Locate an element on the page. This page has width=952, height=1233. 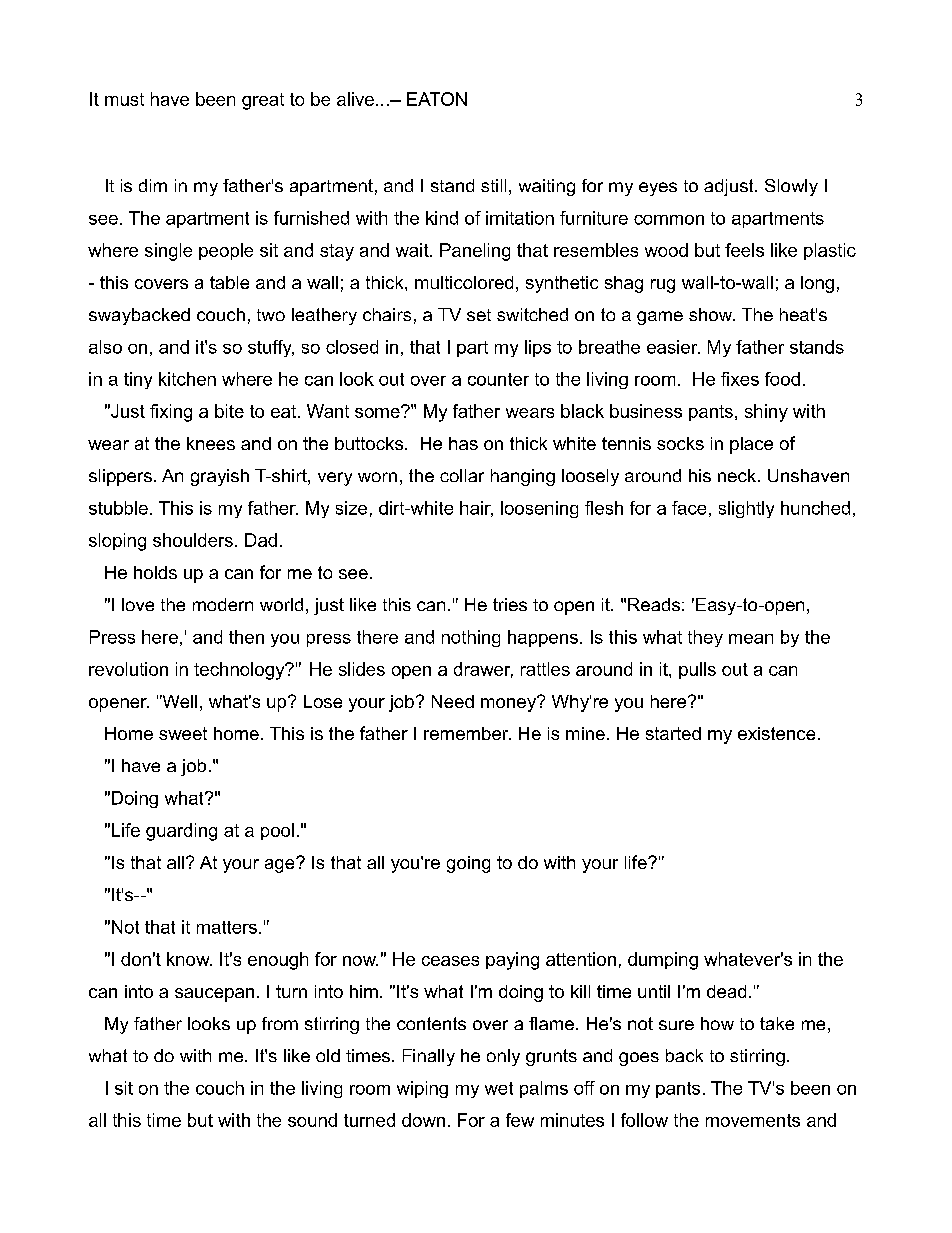
must is located at coordinates (124, 99).
